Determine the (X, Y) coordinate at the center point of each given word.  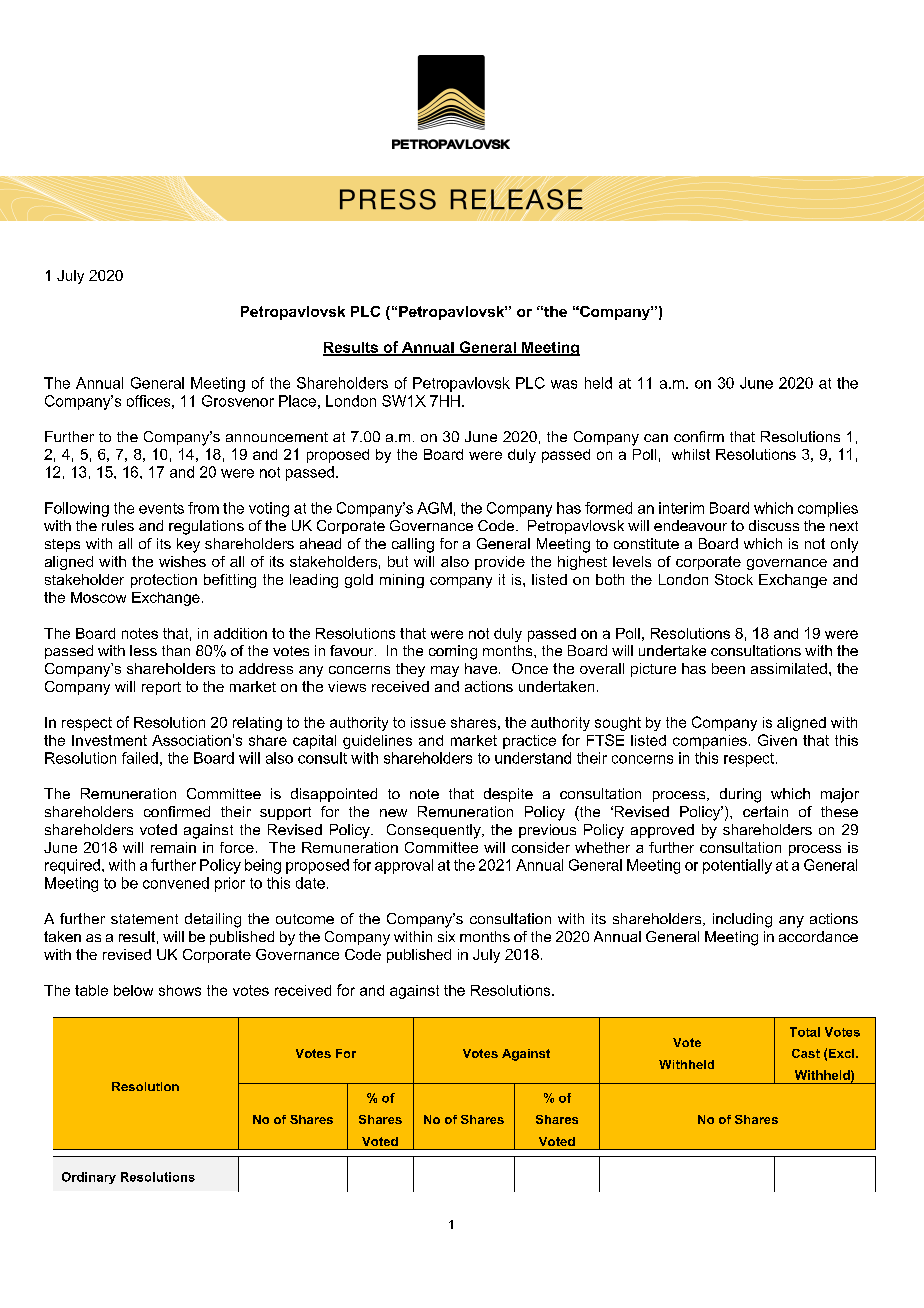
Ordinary (89, 1178)
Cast (806, 1053)
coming (453, 652)
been (728, 668)
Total (805, 1032)
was (564, 384)
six (446, 936)
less (143, 650)
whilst (691, 454)
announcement (277, 437)
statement (144, 919)
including (742, 920)
